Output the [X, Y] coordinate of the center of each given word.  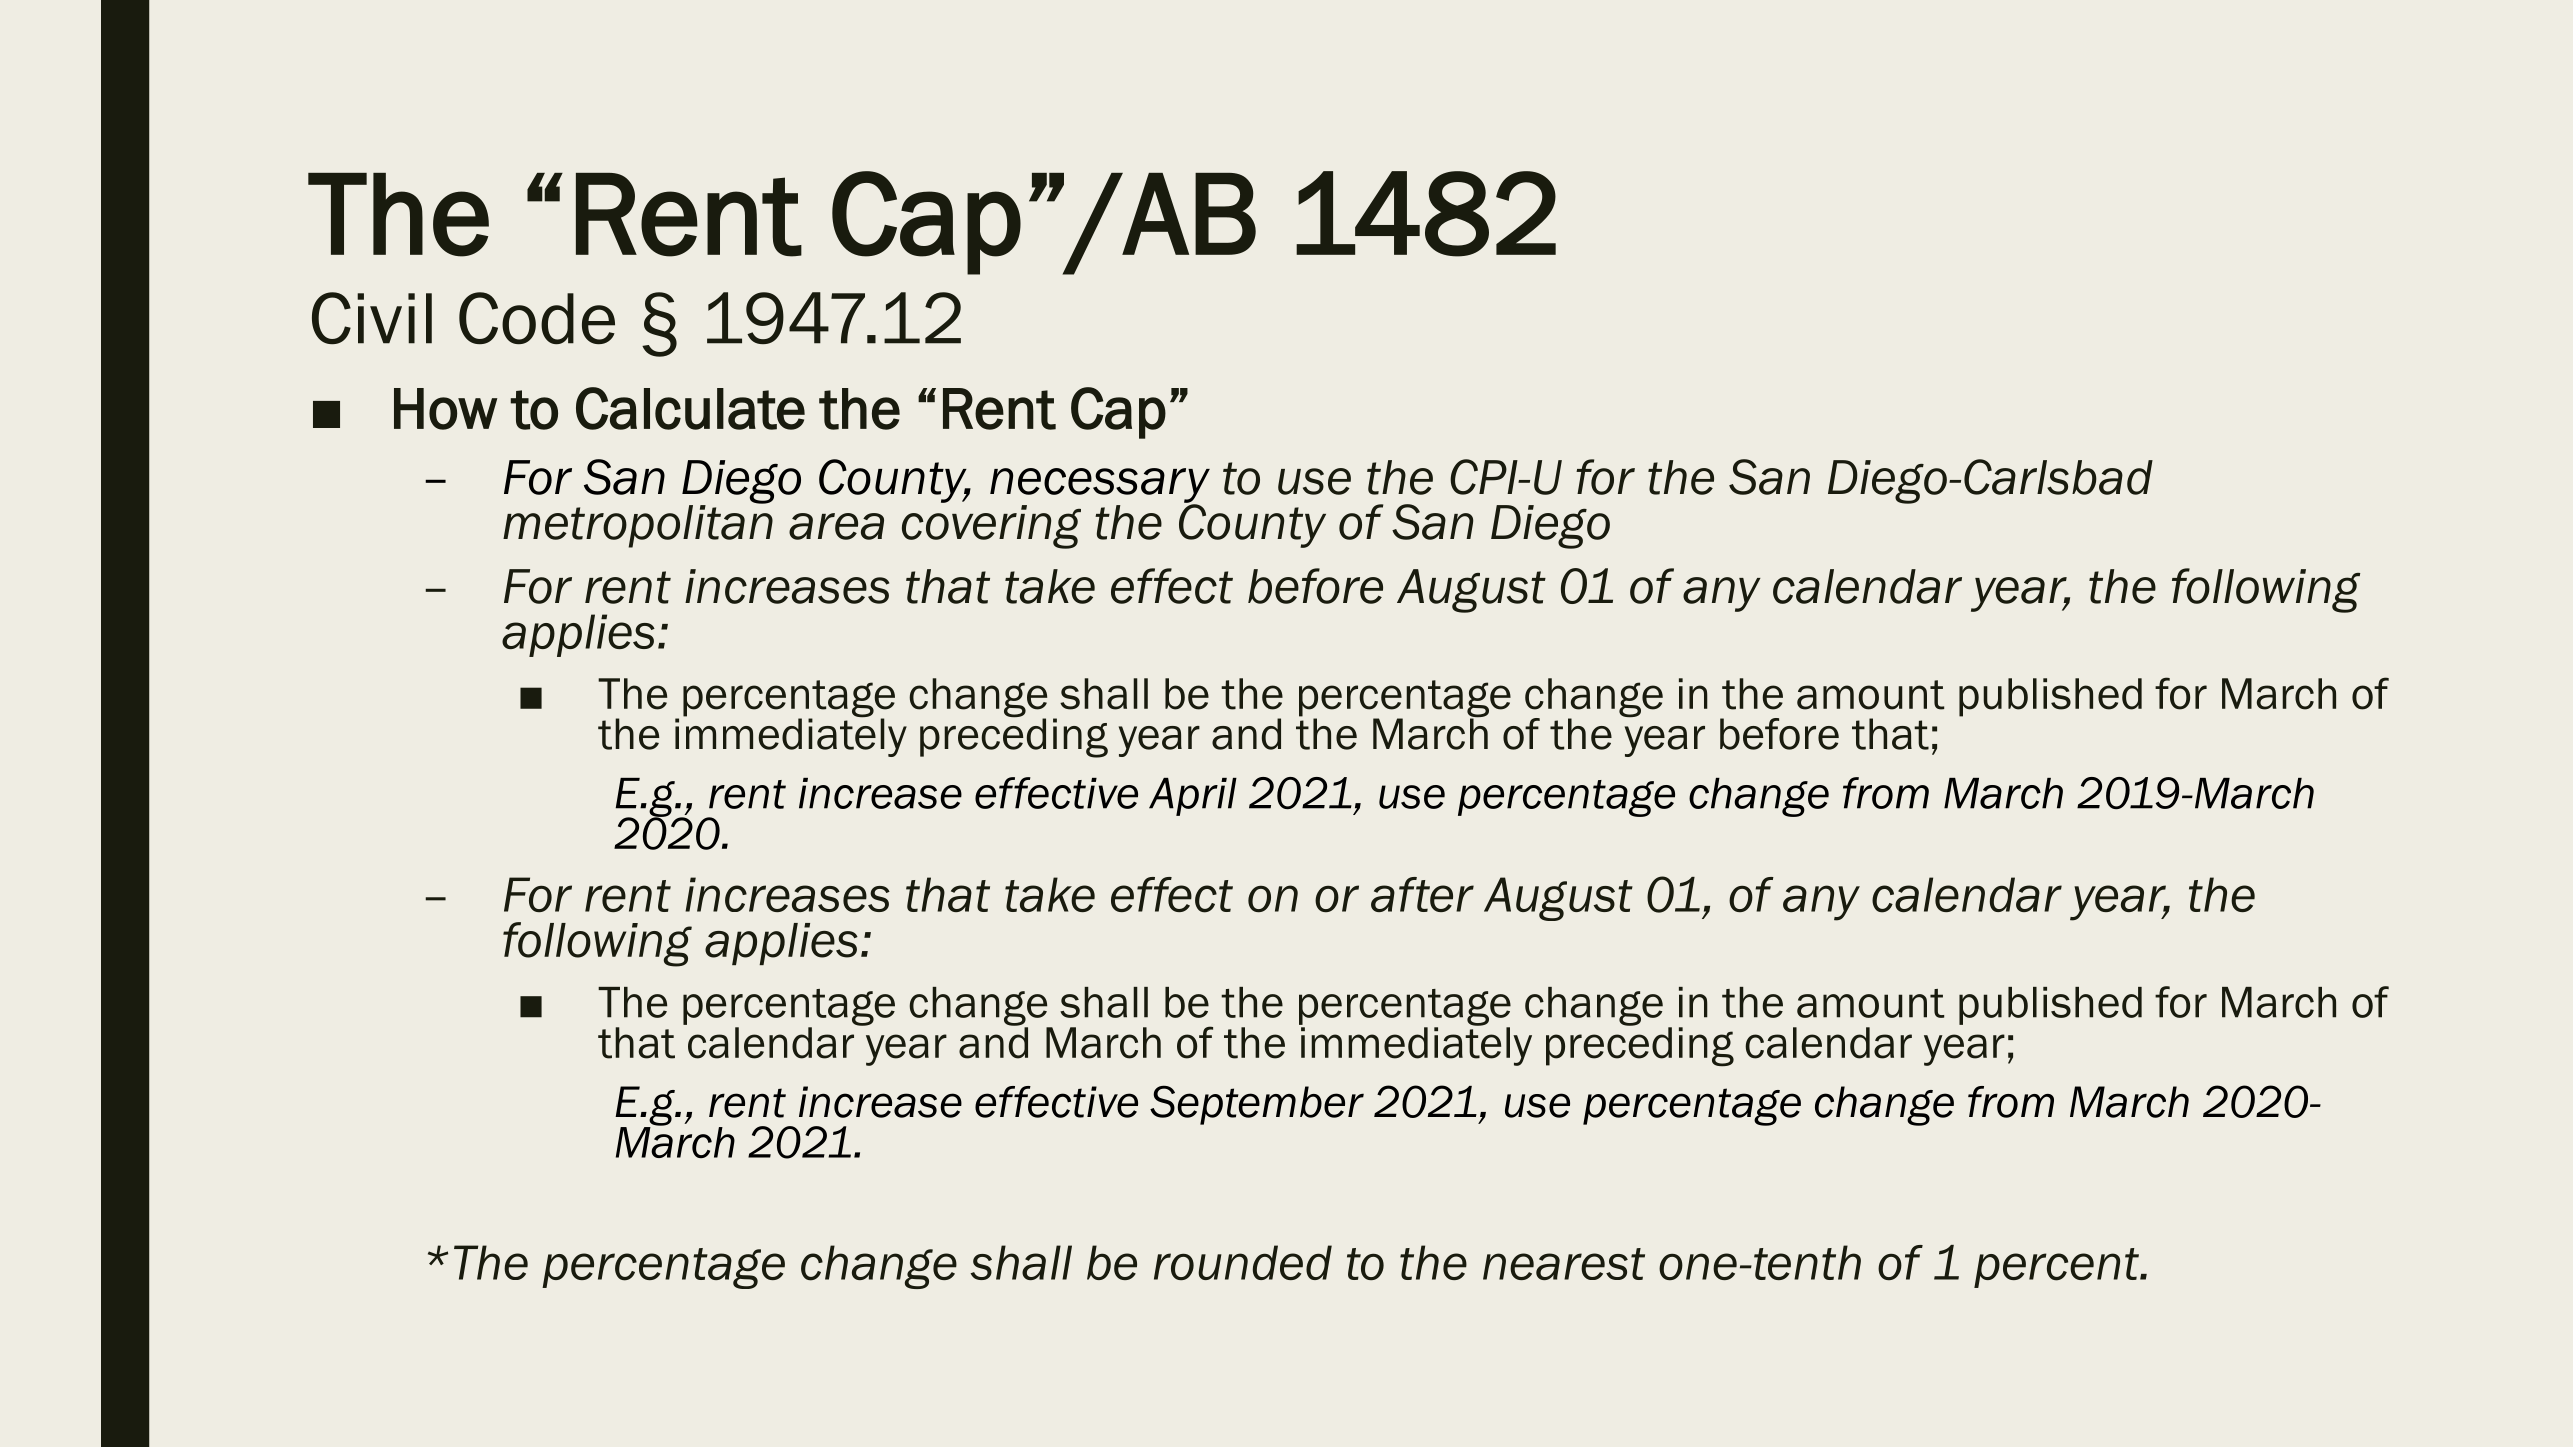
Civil [372, 318]
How [445, 409]
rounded [1243, 1262]
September [1257, 1105]
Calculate [690, 408]
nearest [1564, 1264]
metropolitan [638, 525]
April [1193, 797]
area [836, 526]
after [1422, 894]
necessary [1100, 486]
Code [537, 318]
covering [991, 527]
